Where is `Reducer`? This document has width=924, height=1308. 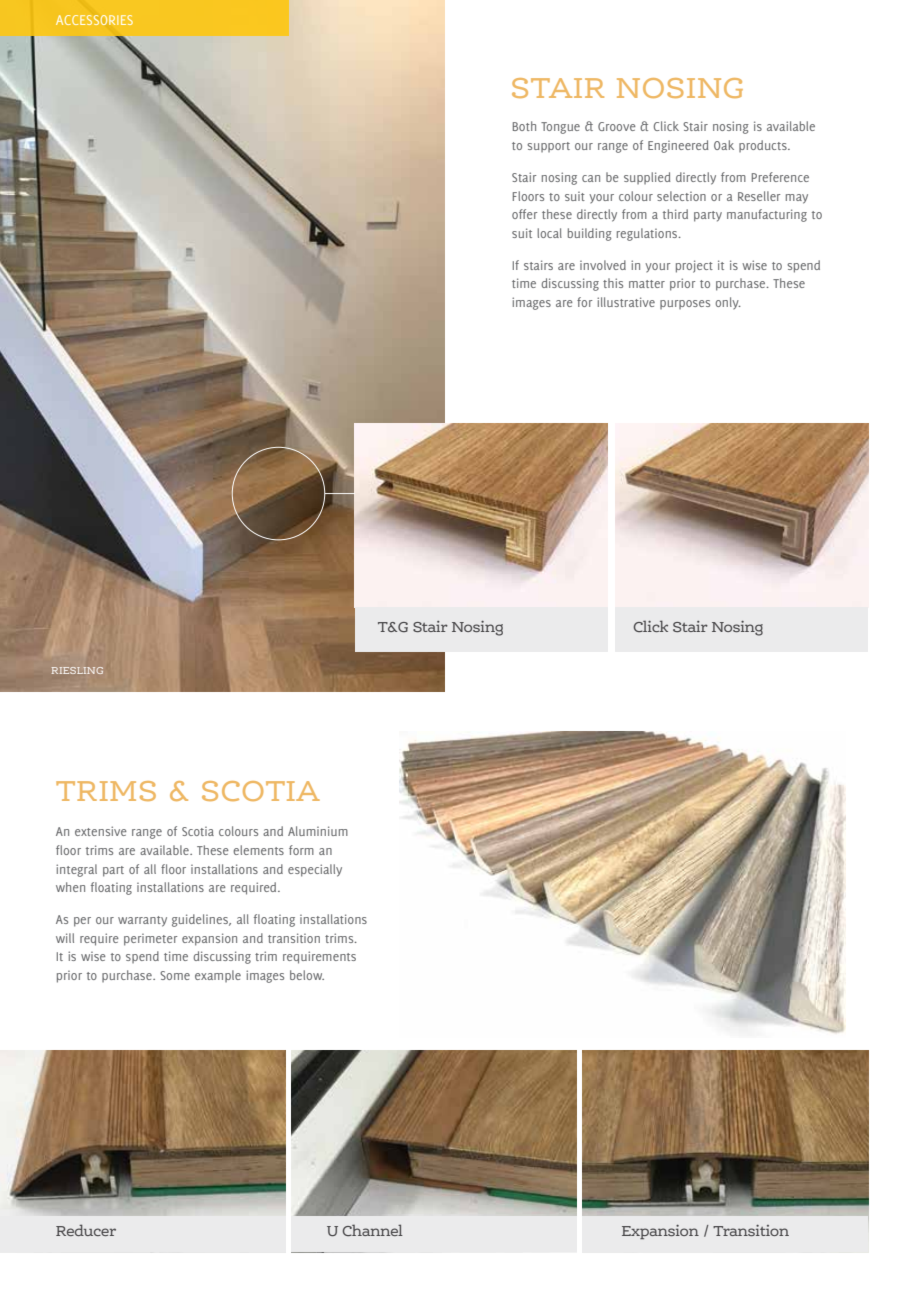
Reducer is located at coordinates (86, 1230).
